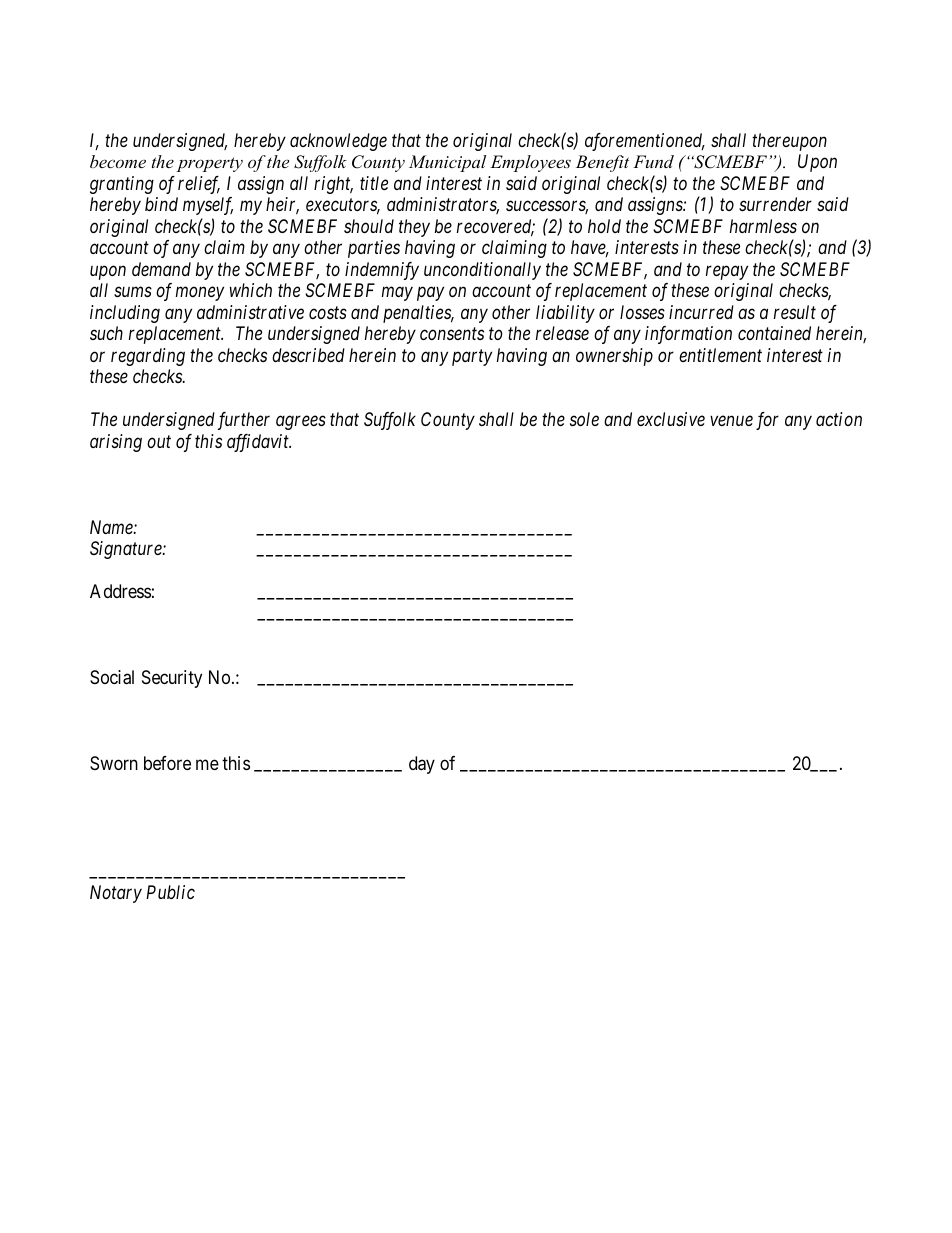 The width and height of the image is (952, 1233). I want to click on Signature, so click(127, 550).
